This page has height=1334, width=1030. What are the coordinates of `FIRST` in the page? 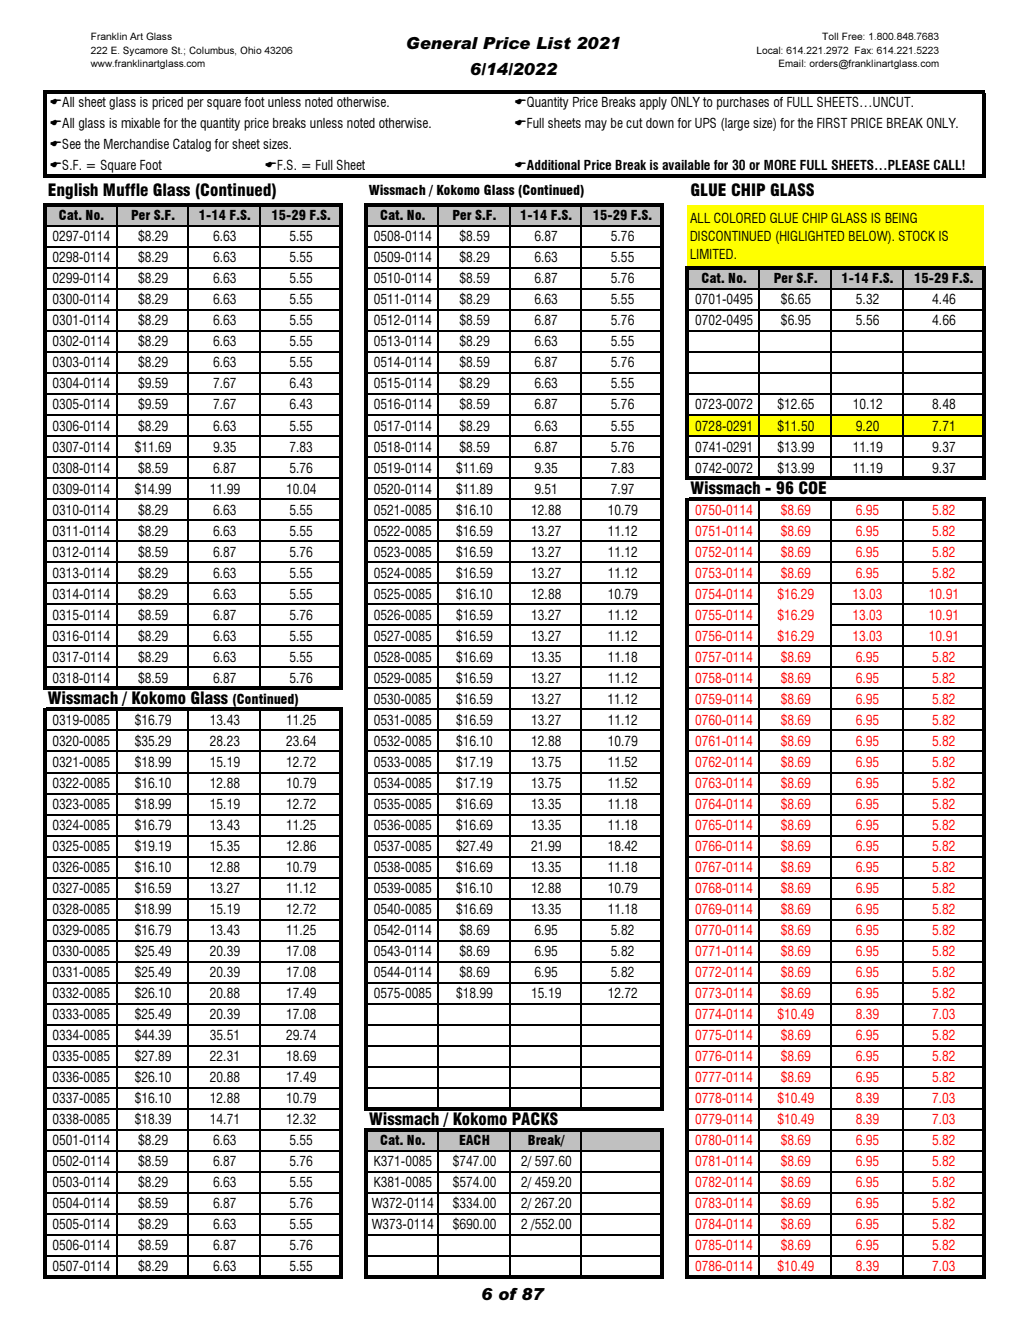 It's located at (832, 122).
